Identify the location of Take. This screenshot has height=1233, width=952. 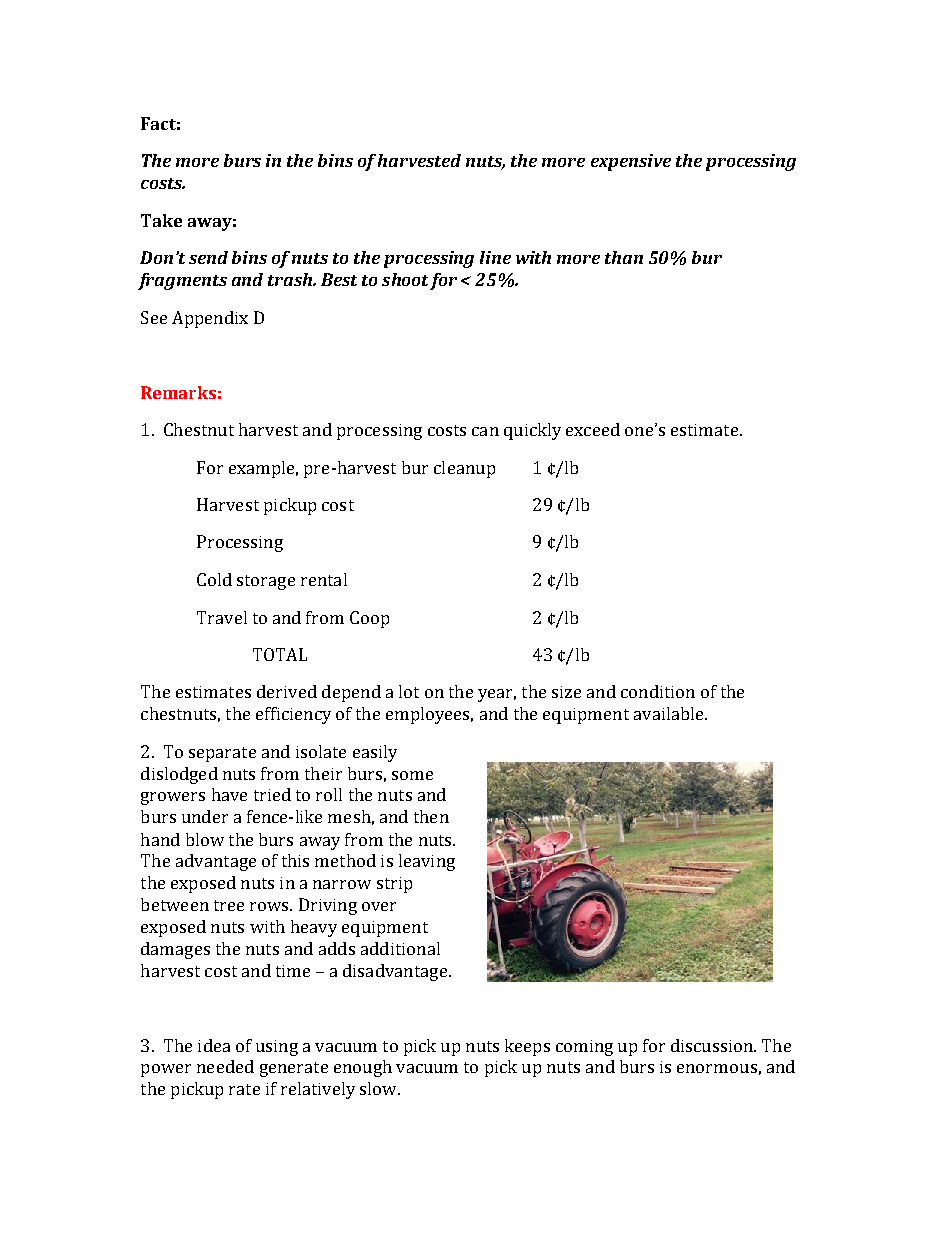
(161, 220).
